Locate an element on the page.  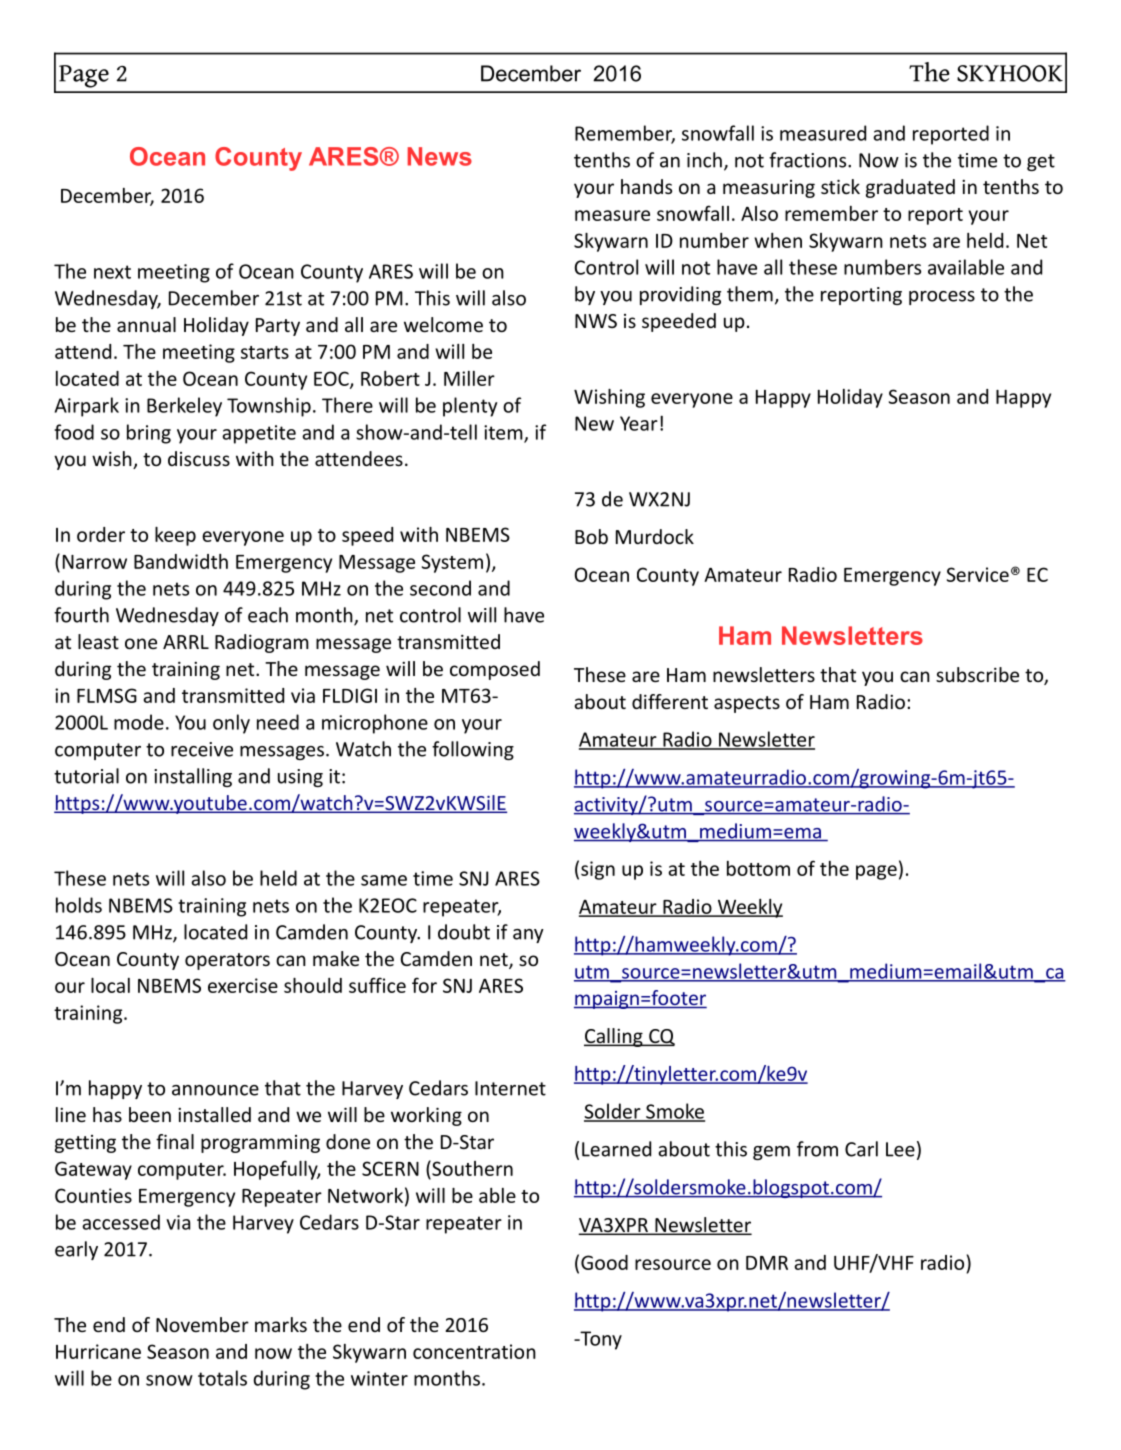
graduated is located at coordinates (910, 188).
